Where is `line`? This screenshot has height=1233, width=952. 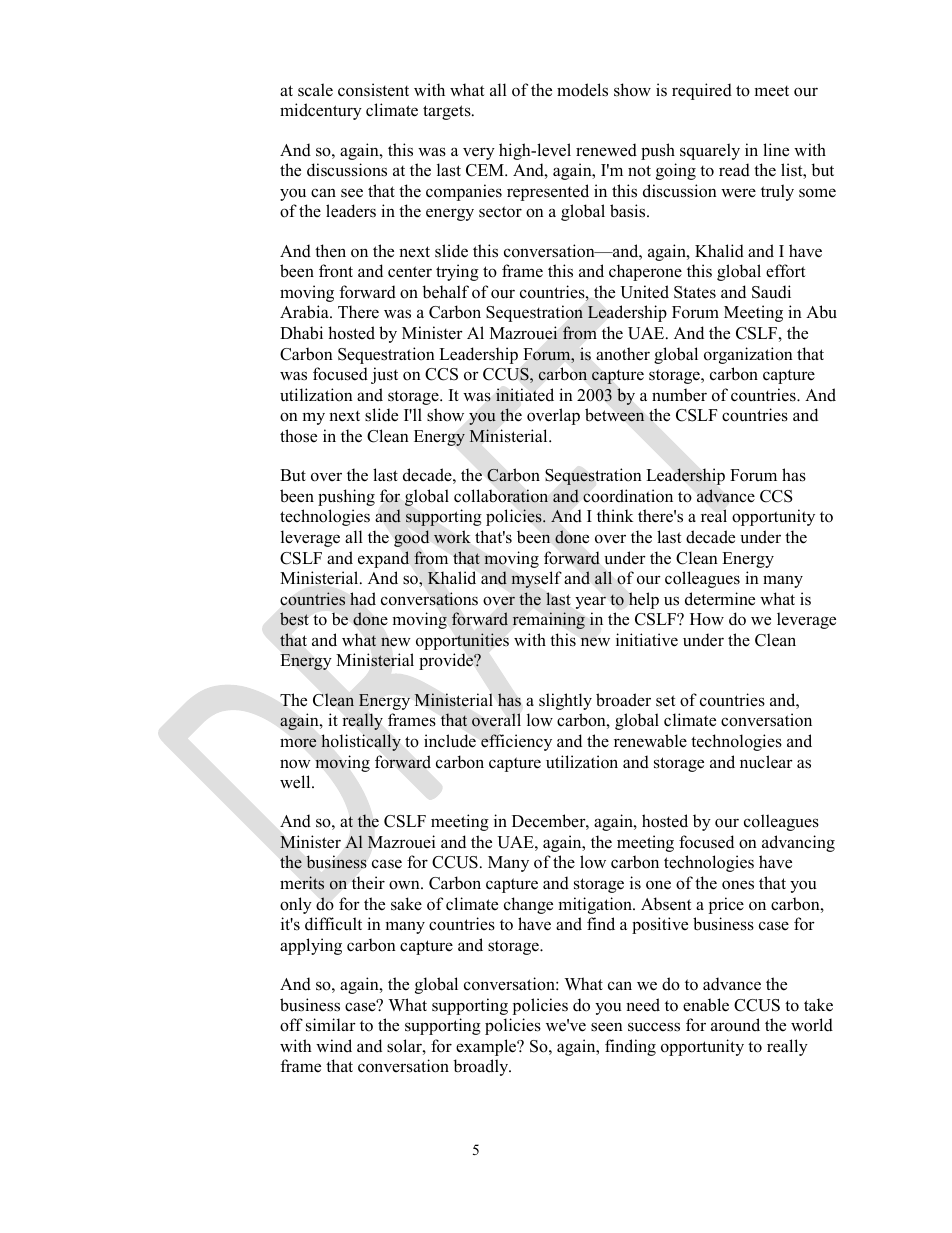 line is located at coordinates (776, 150).
